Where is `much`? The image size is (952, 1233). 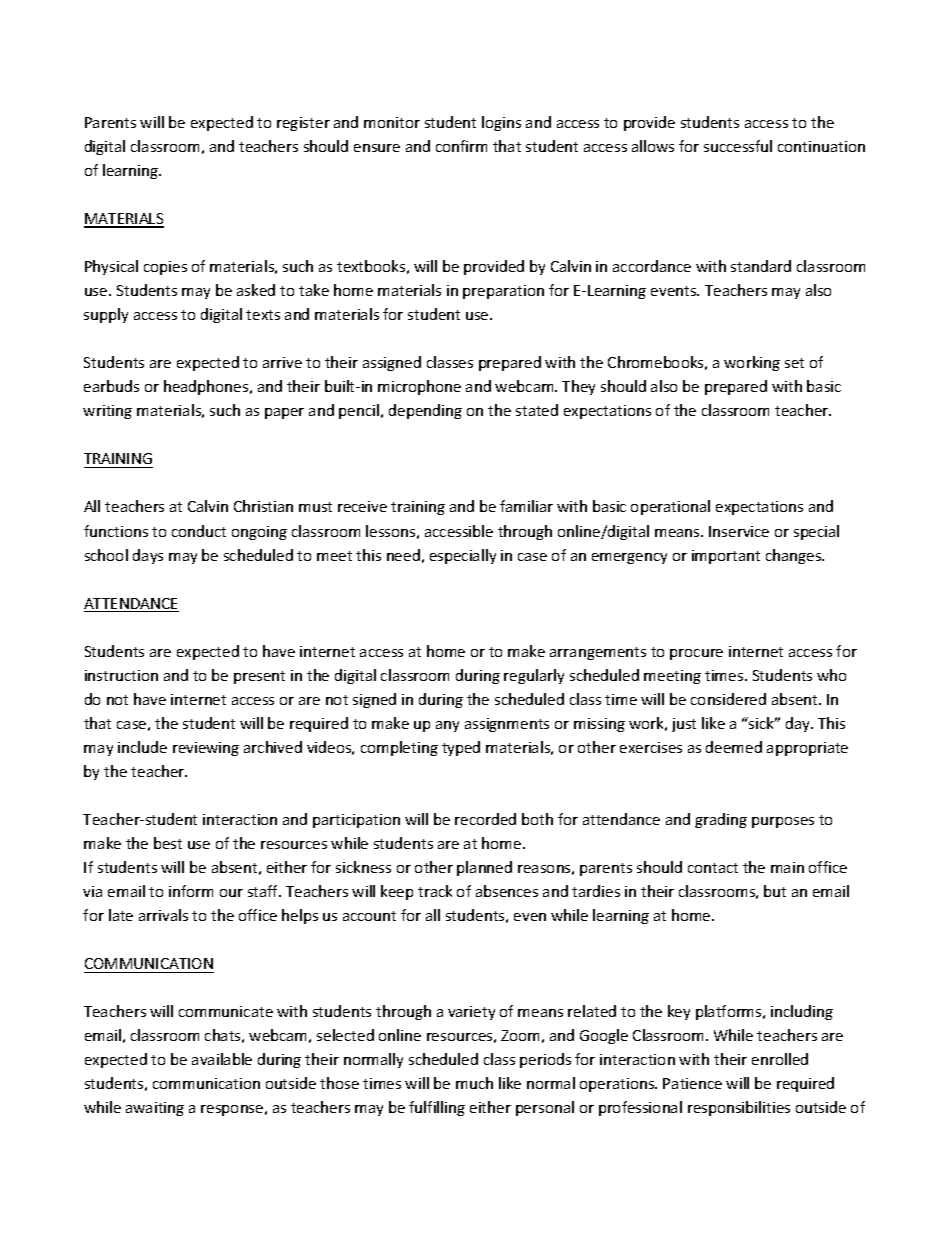 much is located at coordinates (474, 1083).
